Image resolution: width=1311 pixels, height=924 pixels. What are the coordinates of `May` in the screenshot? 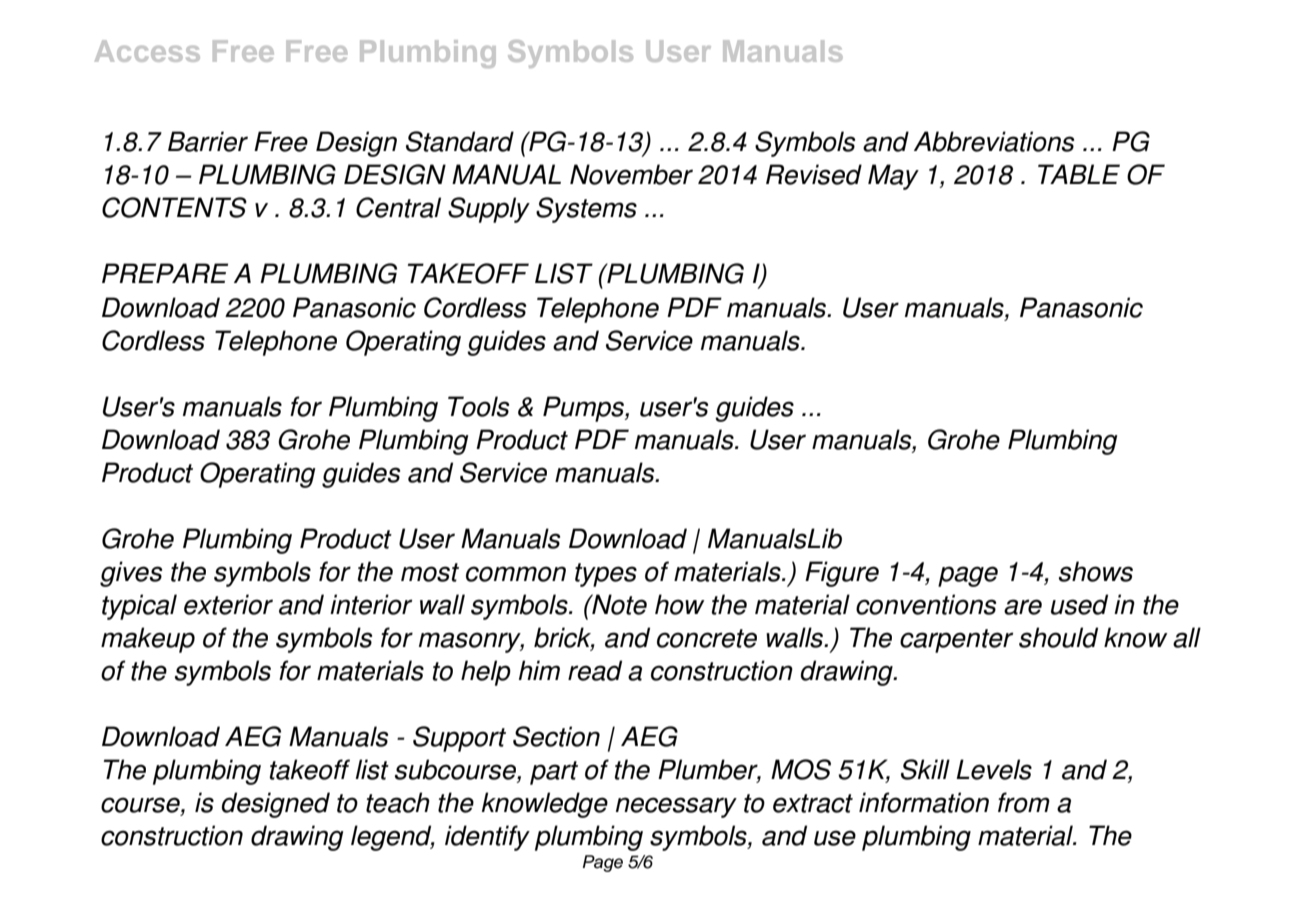 It's located at (893, 177).
